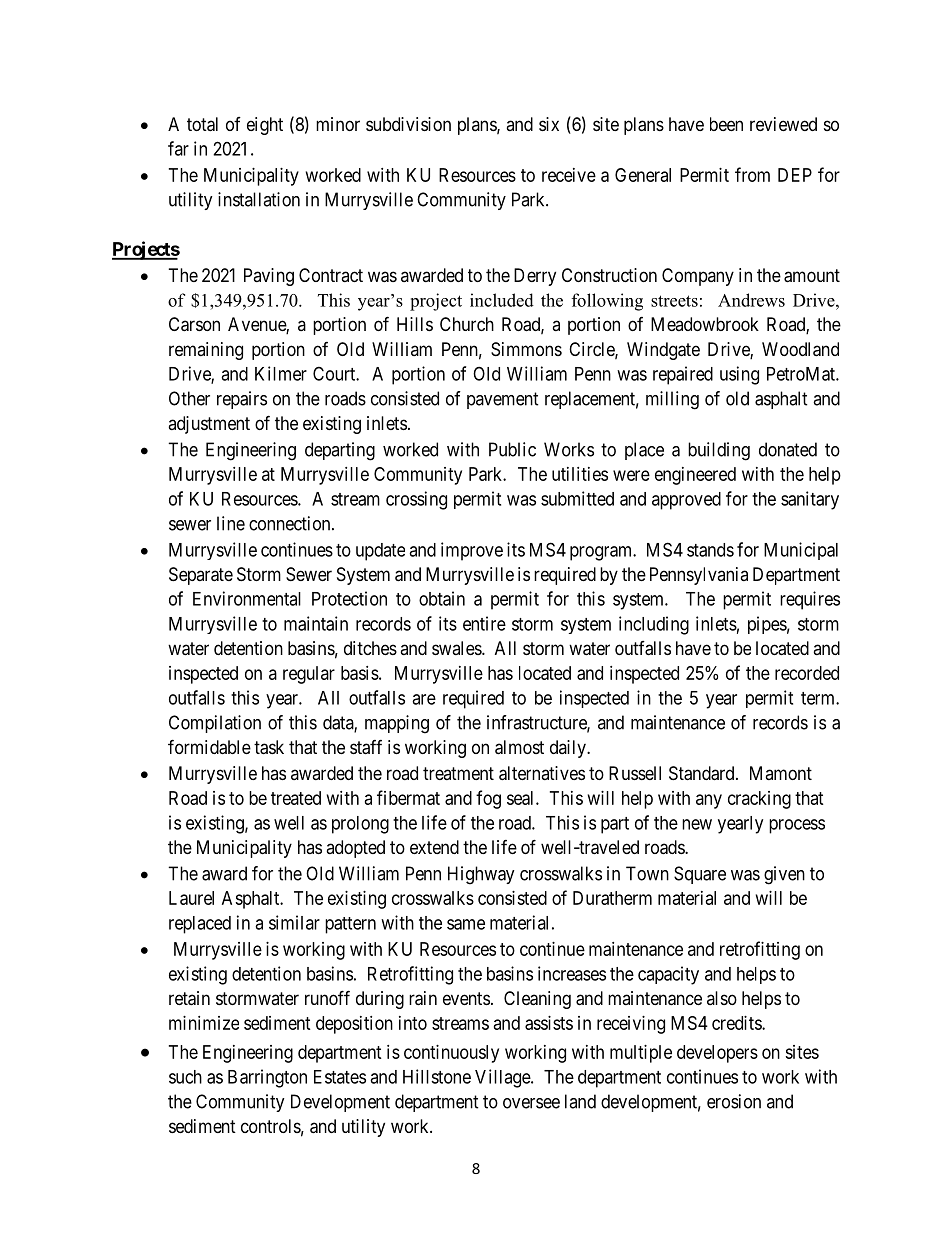 The width and height of the screenshot is (952, 1233). Describe the element at coordinates (481, 875) in the screenshot. I see `Highway` at that location.
